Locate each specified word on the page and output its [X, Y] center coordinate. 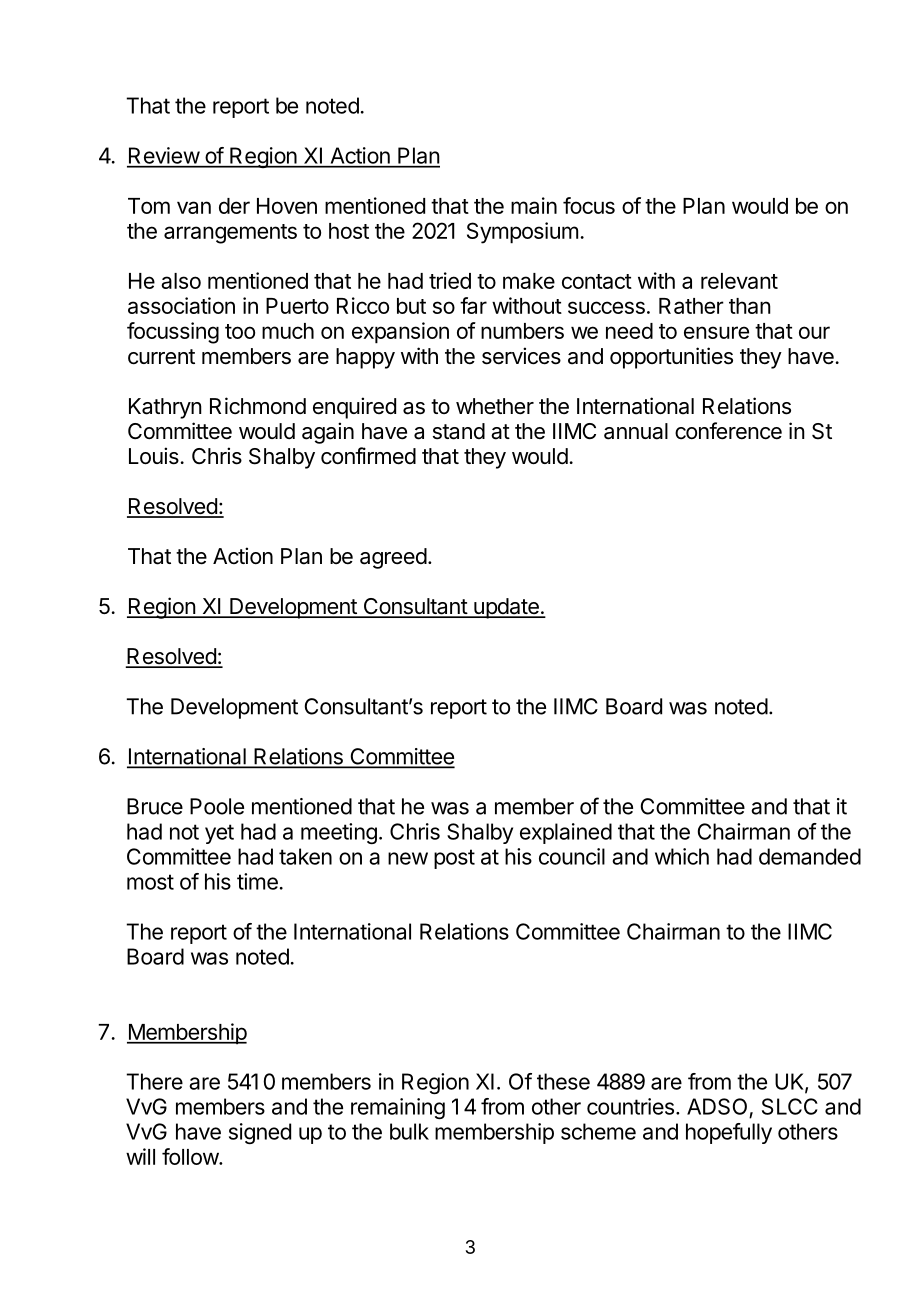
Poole [217, 806]
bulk [409, 1131]
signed [260, 1133]
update [506, 608]
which [682, 856]
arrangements [230, 234]
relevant [739, 281]
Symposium [522, 233]
